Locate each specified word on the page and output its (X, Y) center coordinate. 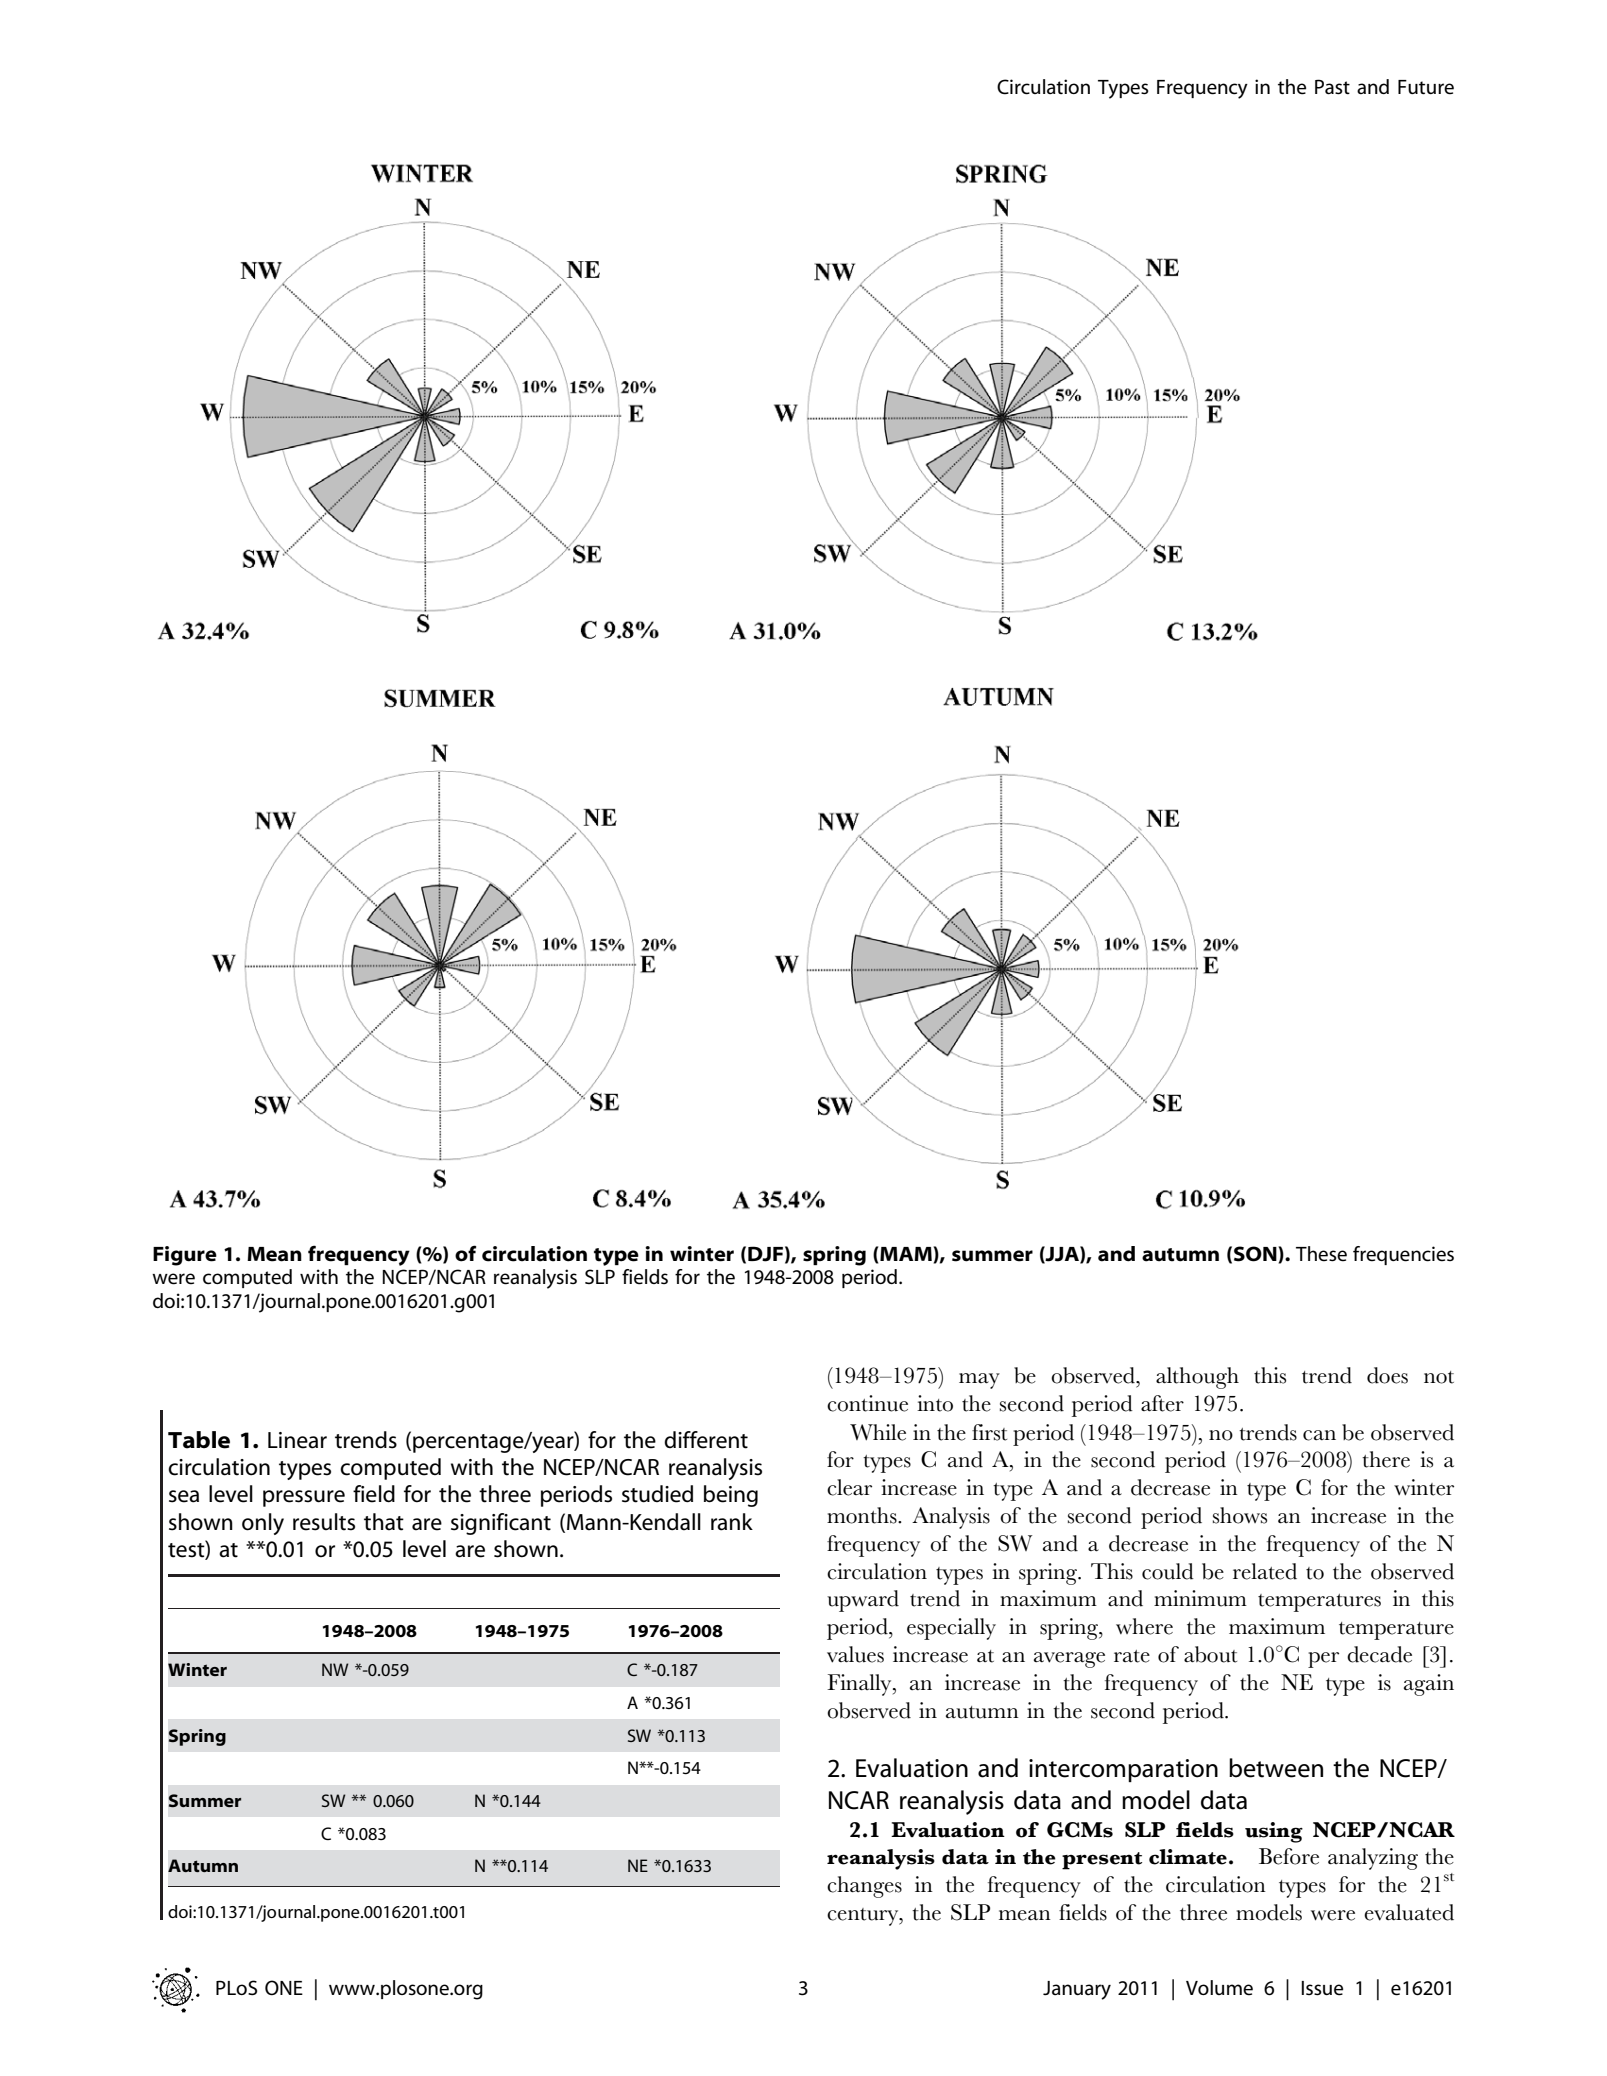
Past (1332, 87)
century (864, 1917)
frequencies (1403, 1255)
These (1321, 1254)
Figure (185, 1256)
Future (1426, 87)
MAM (907, 1253)
